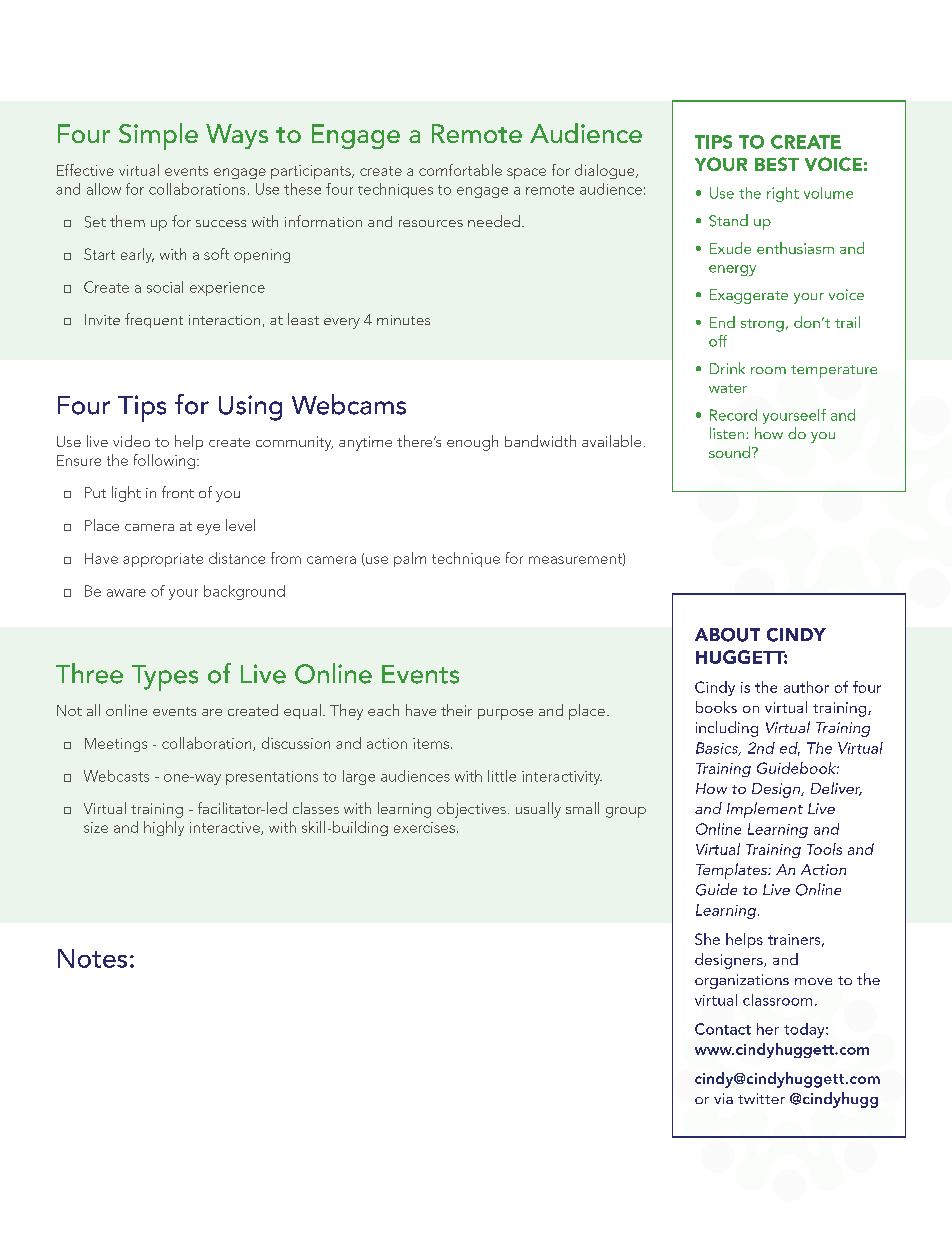 The height and width of the document is (1233, 952). I want to click on Notes, so click(92, 958).
